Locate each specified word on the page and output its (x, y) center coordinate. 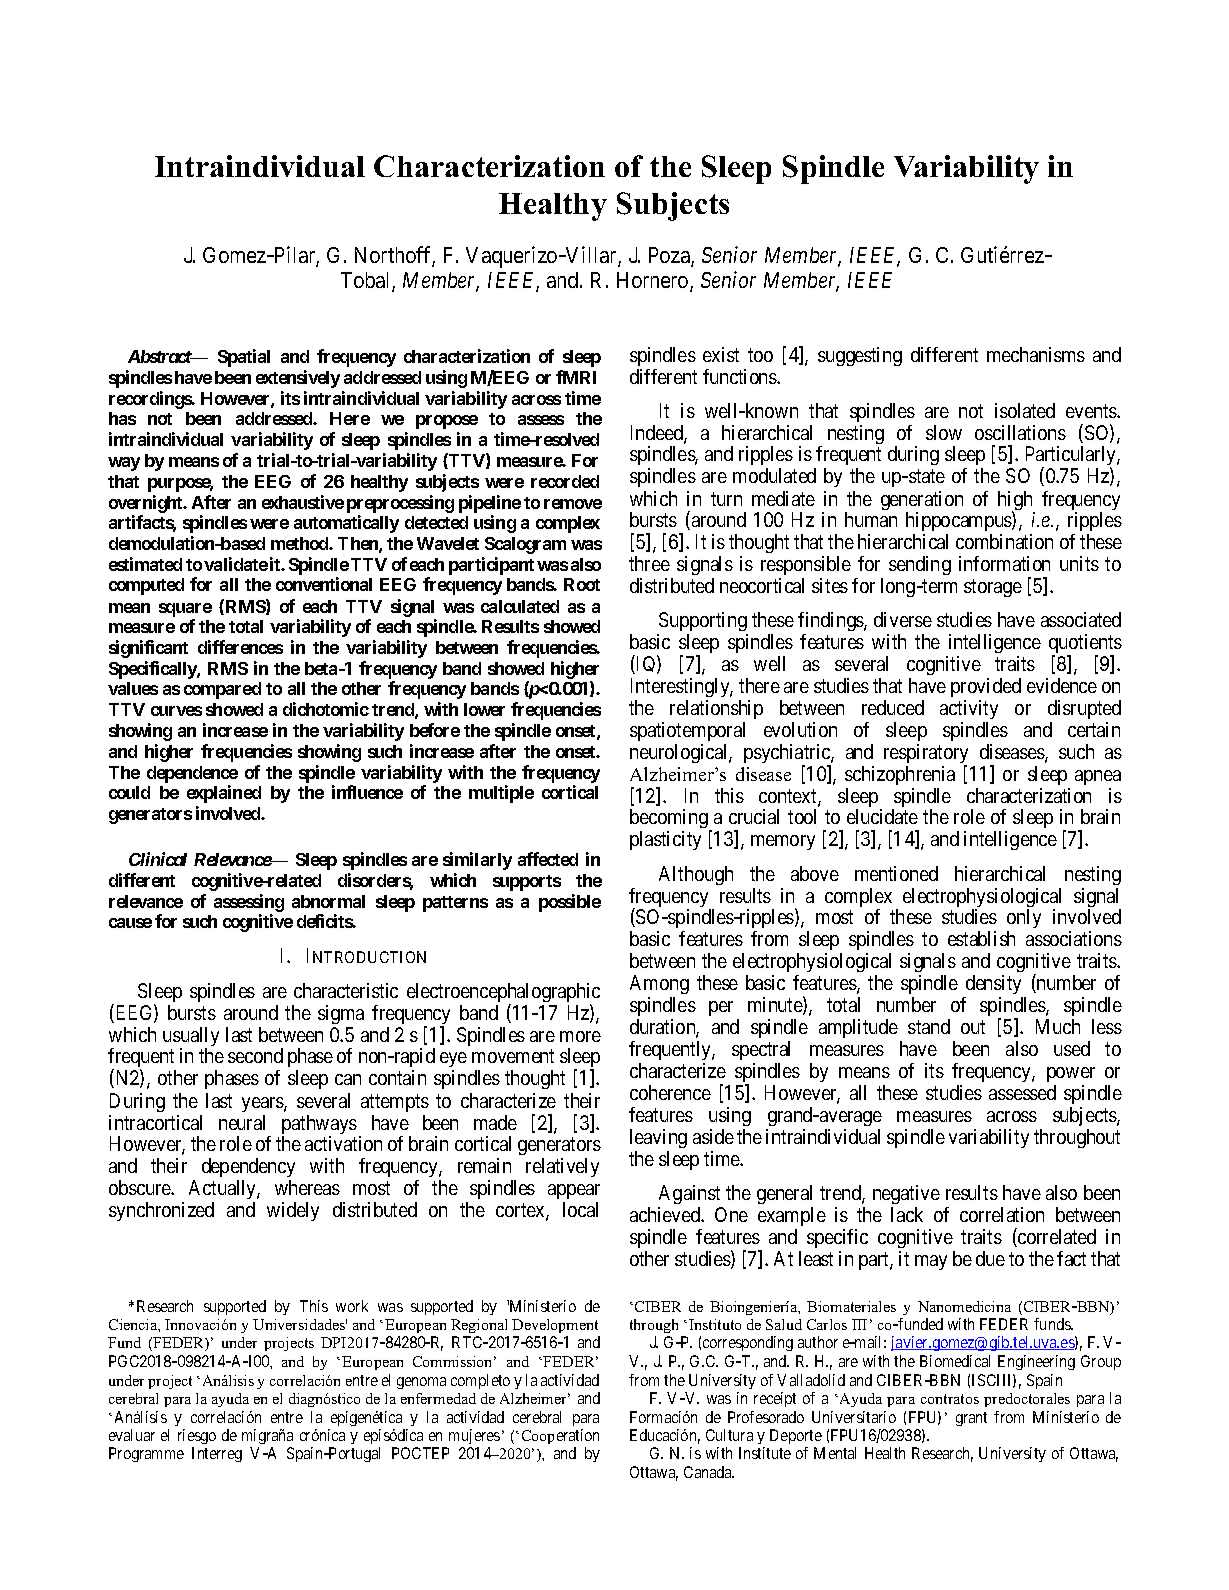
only (1024, 920)
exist (721, 354)
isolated (1025, 410)
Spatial (244, 358)
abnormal (328, 901)
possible (570, 903)
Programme (146, 1454)
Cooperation (560, 1436)
